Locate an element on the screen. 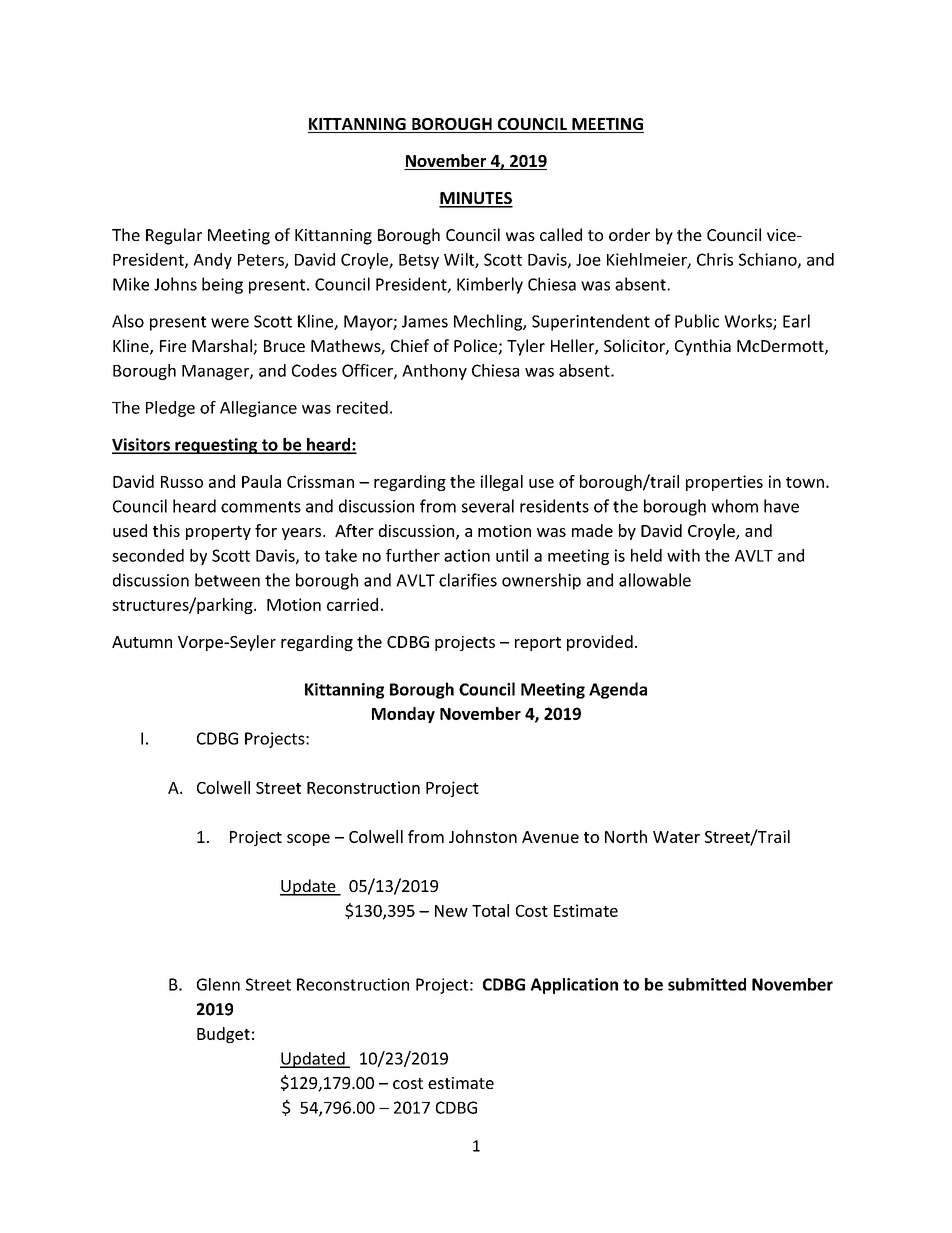  allowable is located at coordinates (655, 580).
